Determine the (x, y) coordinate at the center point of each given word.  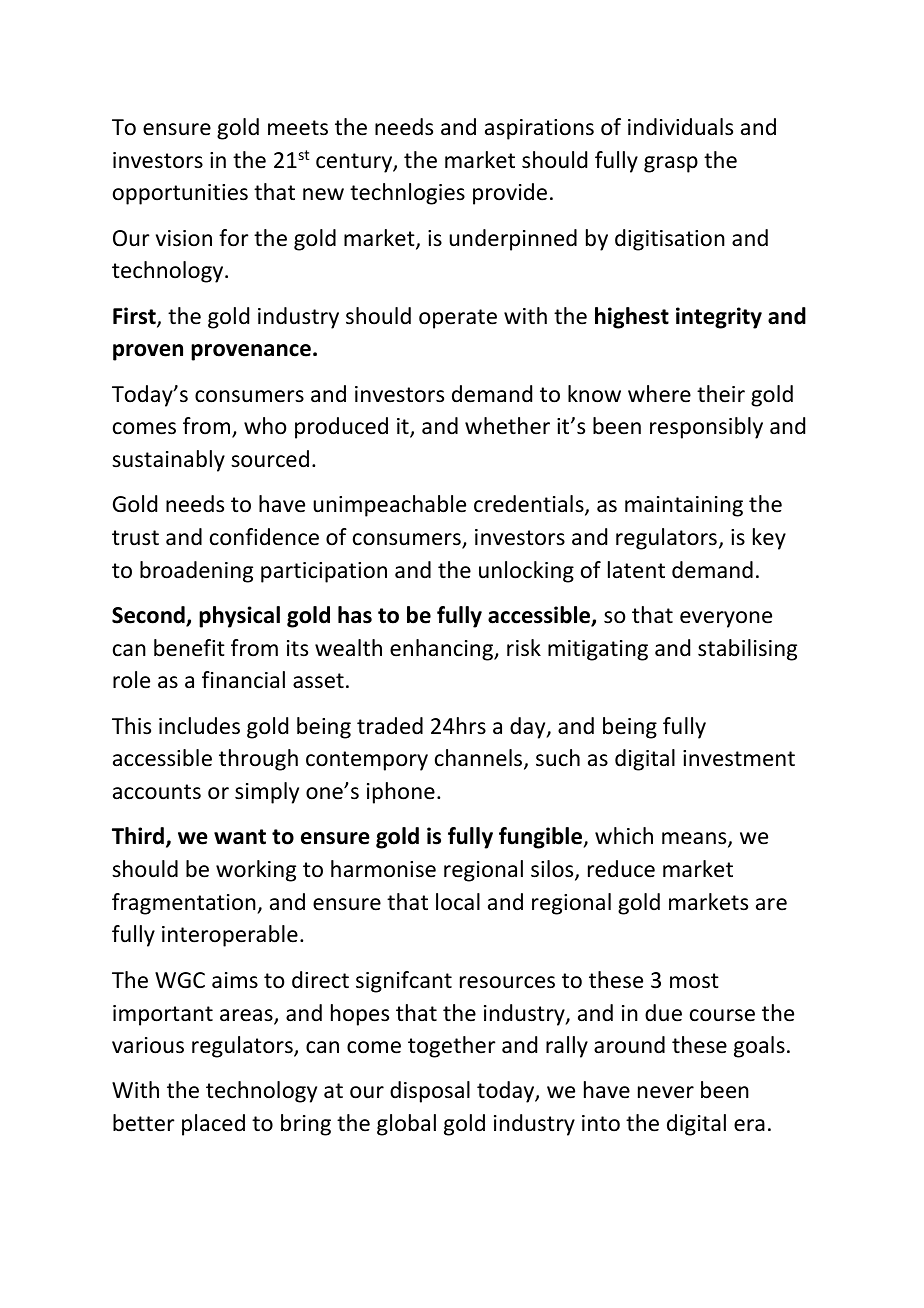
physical (239, 617)
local (458, 902)
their (721, 394)
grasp (671, 164)
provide (510, 194)
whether (507, 426)
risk (524, 648)
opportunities (180, 194)
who (265, 426)
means (695, 839)
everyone (726, 619)
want (240, 837)
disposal (430, 1092)
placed (213, 1125)
